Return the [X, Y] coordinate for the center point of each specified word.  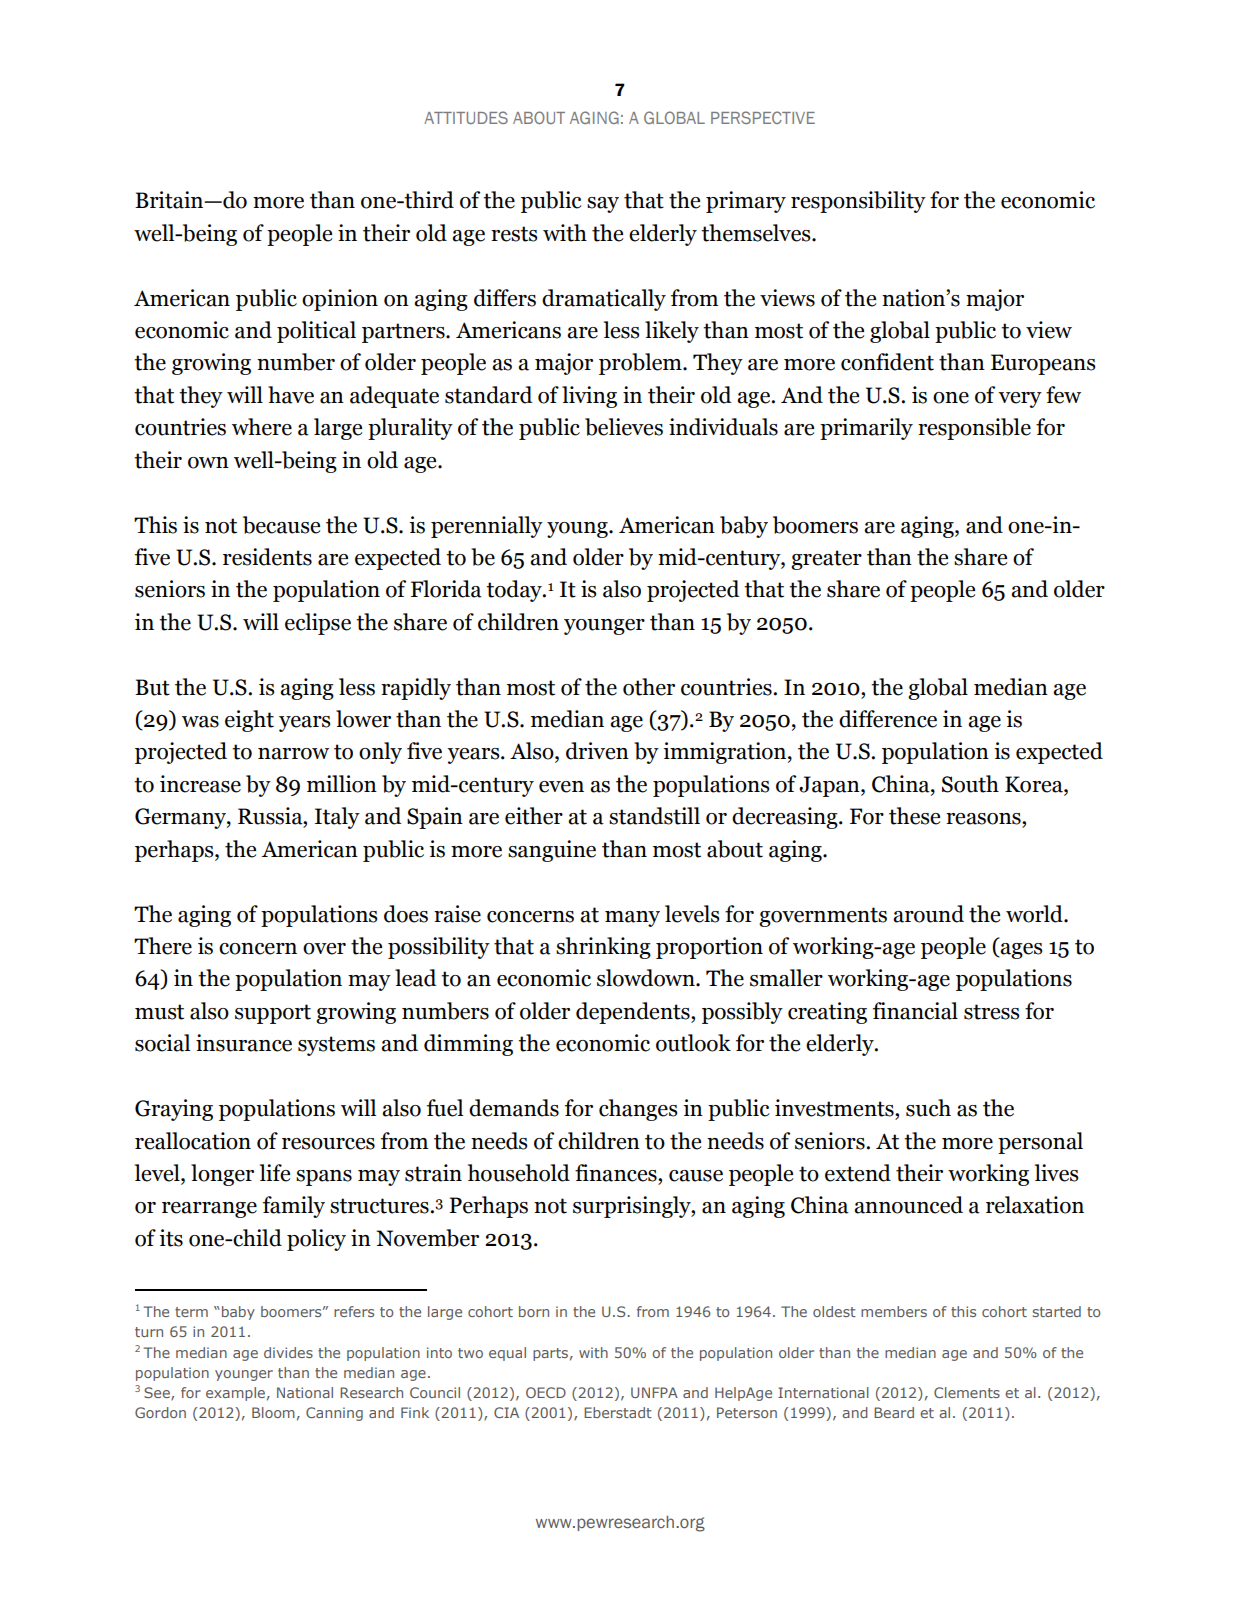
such [928, 1108]
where [262, 427]
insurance [244, 1043]
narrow [293, 754]
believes [624, 427]
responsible [974, 429]
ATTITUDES [466, 117]
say [603, 205]
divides [288, 1352]
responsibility [858, 202]
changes [638, 1110]
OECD [546, 1392]
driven [597, 751]
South [970, 784]
